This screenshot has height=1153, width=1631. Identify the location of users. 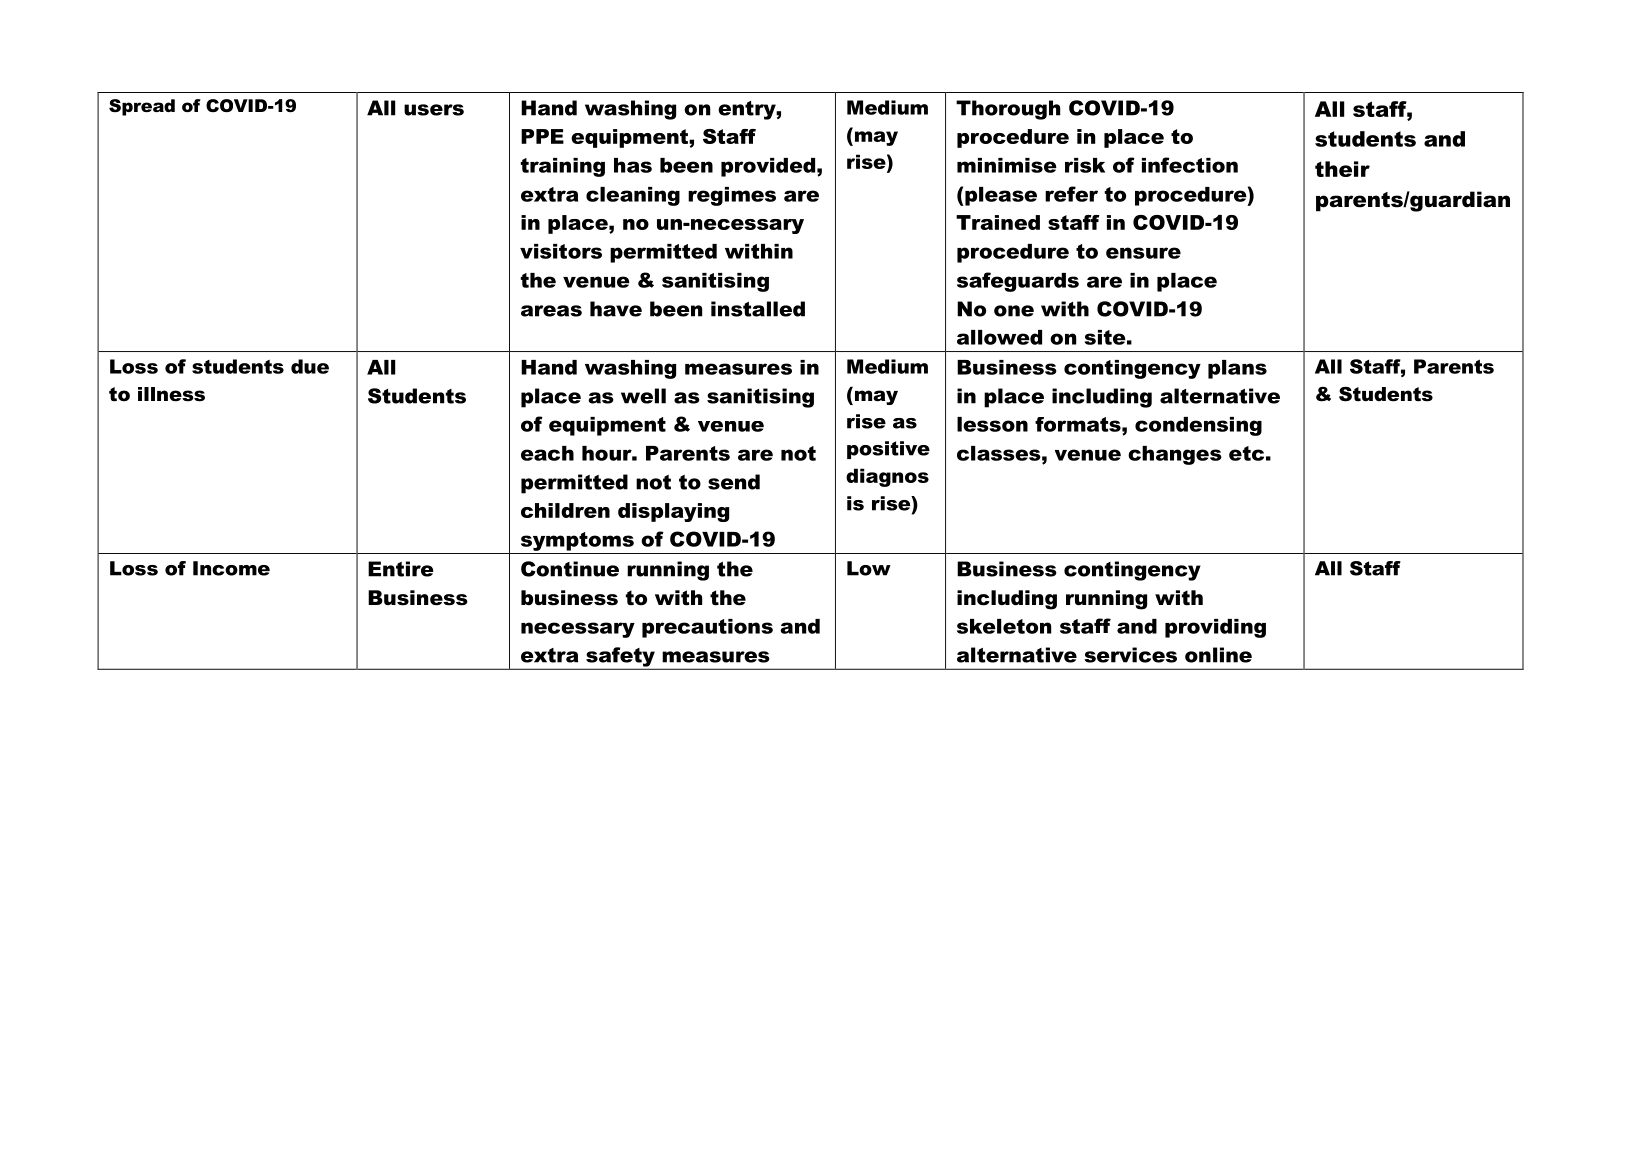
(434, 110).
